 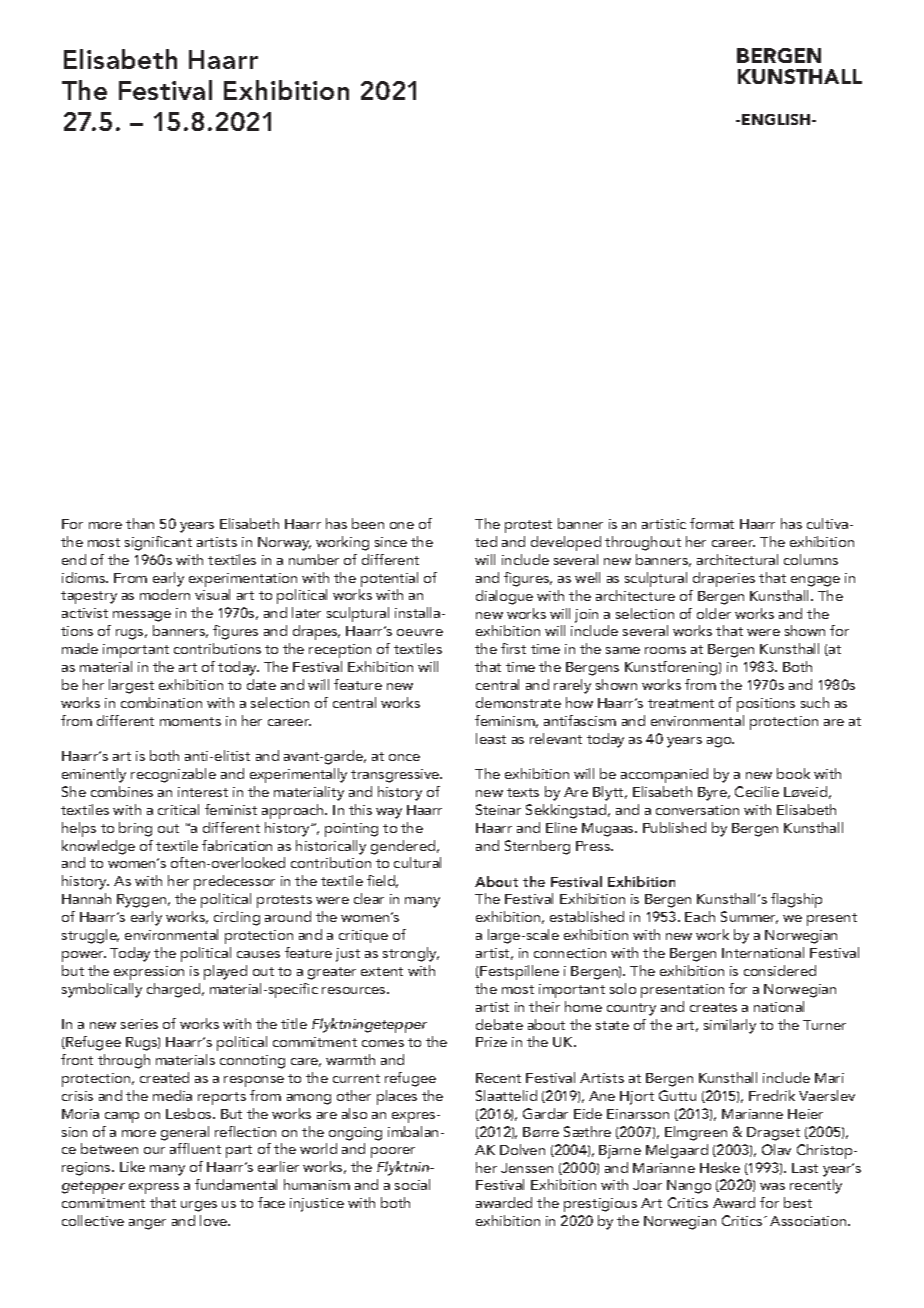 What do you see at coordinates (412, 1184) in the image?
I see `social` at bounding box center [412, 1184].
